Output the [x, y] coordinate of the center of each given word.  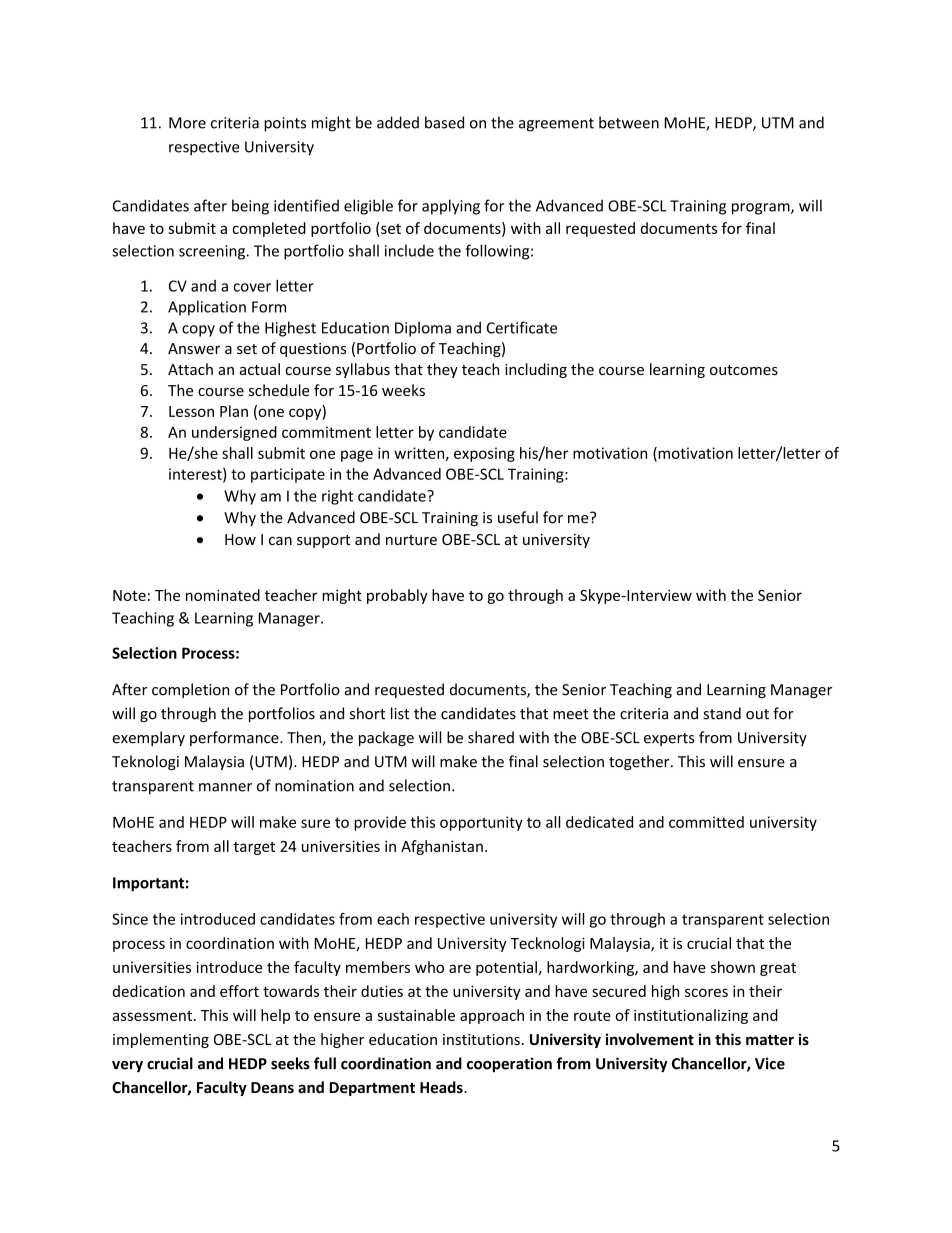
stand [722, 713]
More [187, 123]
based [444, 122]
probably [397, 596]
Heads [442, 1087]
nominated [223, 595]
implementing [161, 1040]
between [629, 122]
